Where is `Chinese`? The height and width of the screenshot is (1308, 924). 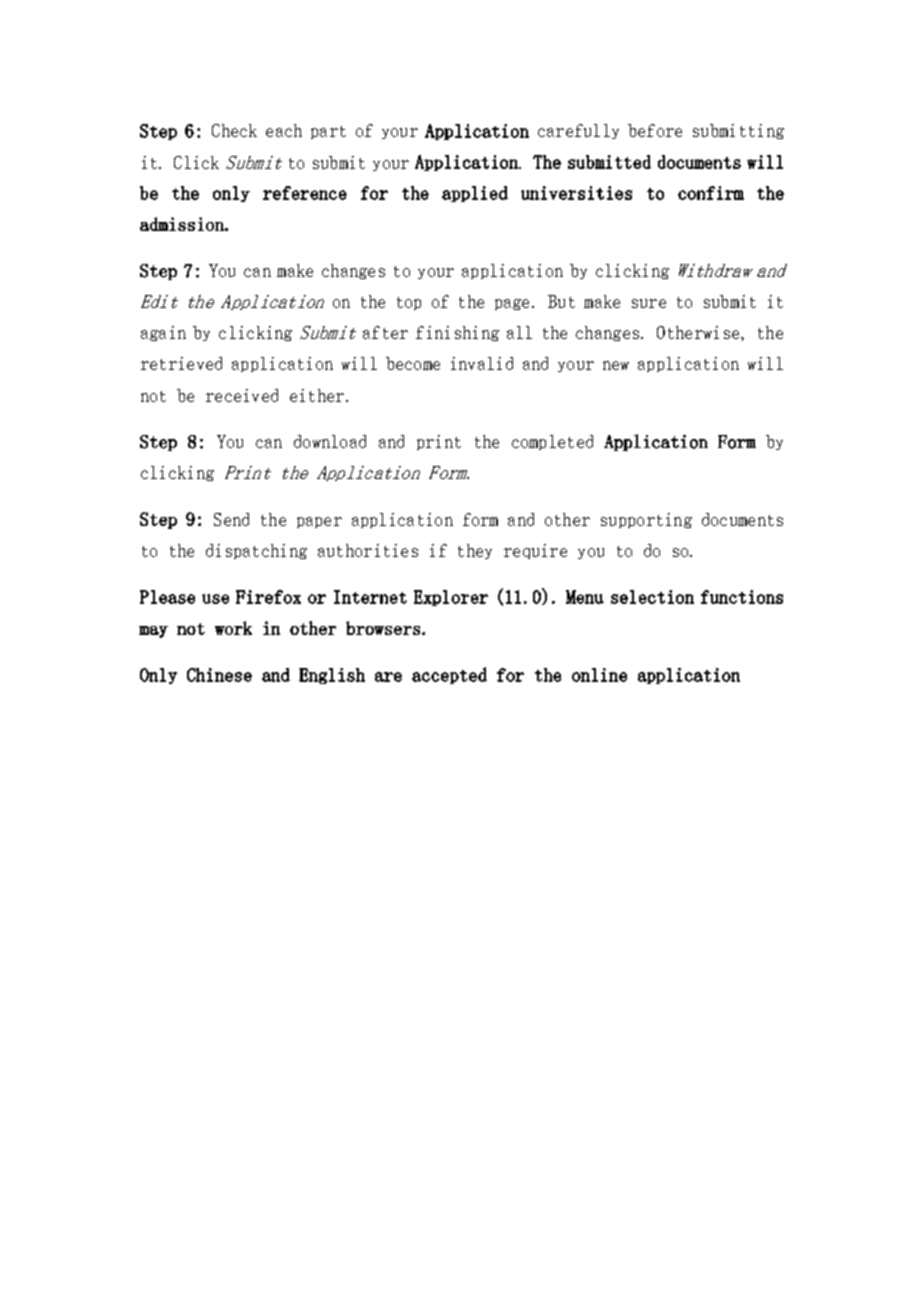
Chinese is located at coordinates (219, 675).
